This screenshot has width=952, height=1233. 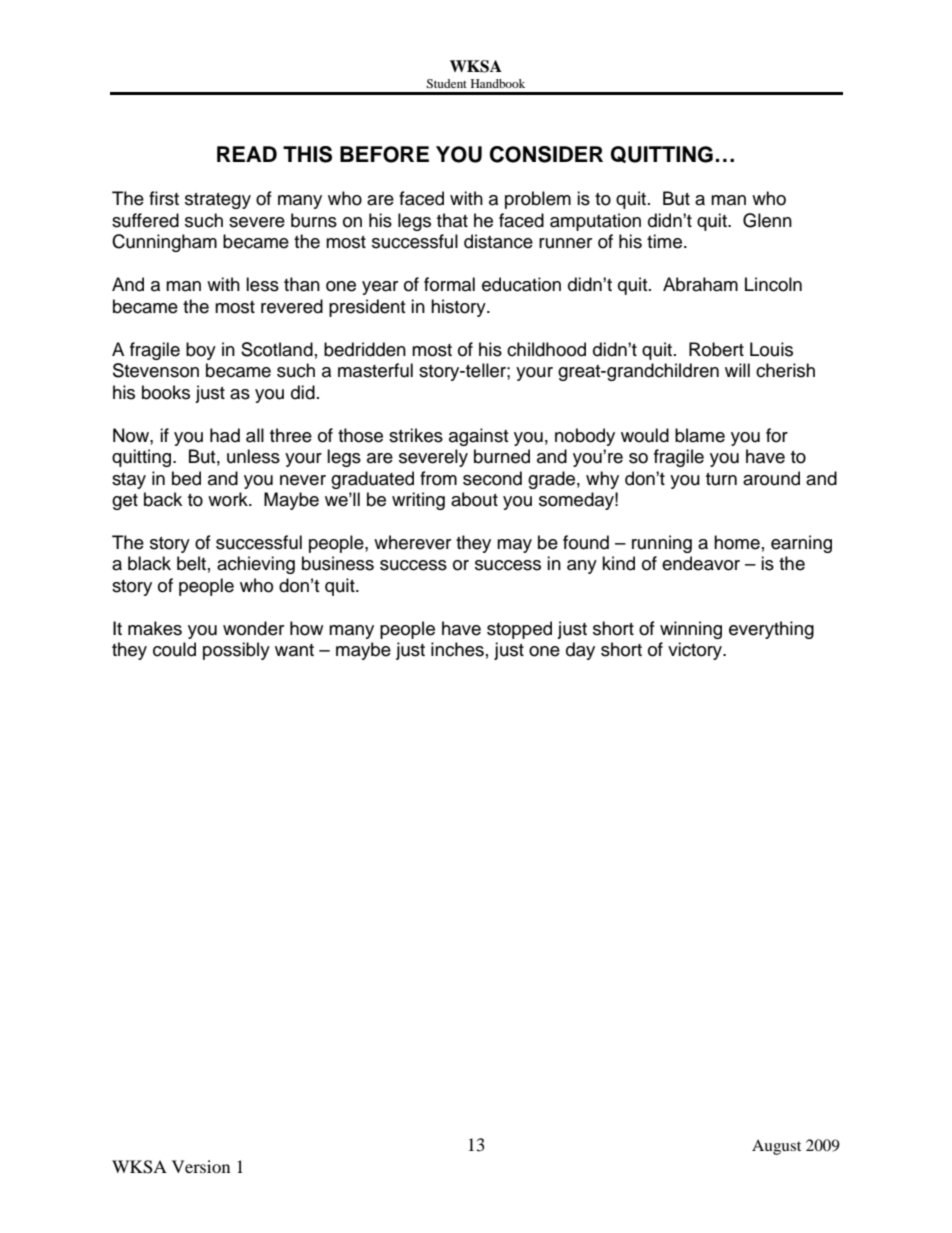 I want to click on READ, so click(x=247, y=154).
